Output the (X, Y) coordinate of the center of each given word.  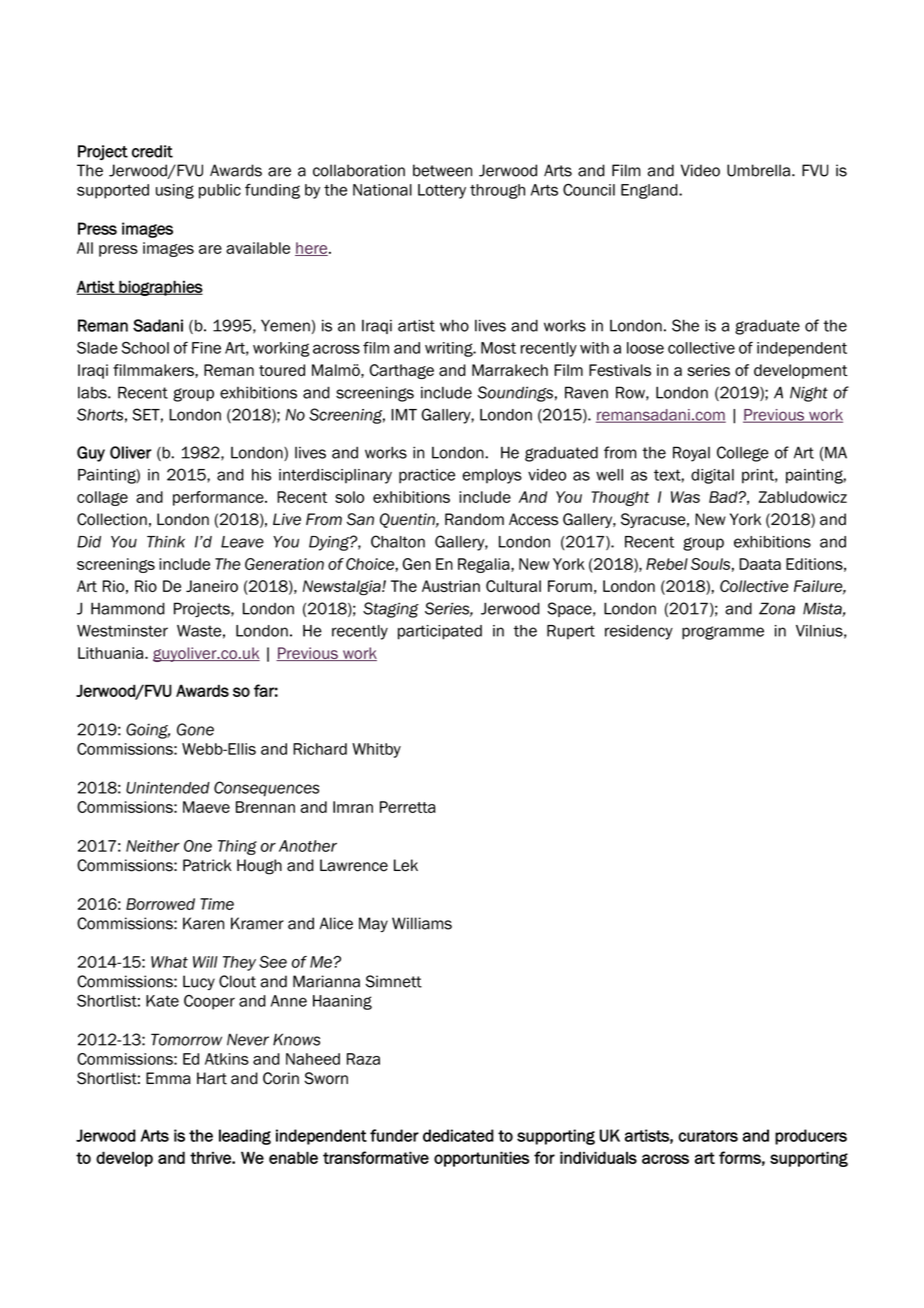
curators (708, 1136)
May (373, 924)
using (175, 191)
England (650, 191)
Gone (195, 729)
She (685, 325)
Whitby (376, 750)
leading (245, 1137)
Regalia (485, 565)
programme (723, 633)
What (169, 962)
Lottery (442, 191)
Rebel (667, 564)
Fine (206, 348)
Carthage (402, 371)
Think (166, 542)
